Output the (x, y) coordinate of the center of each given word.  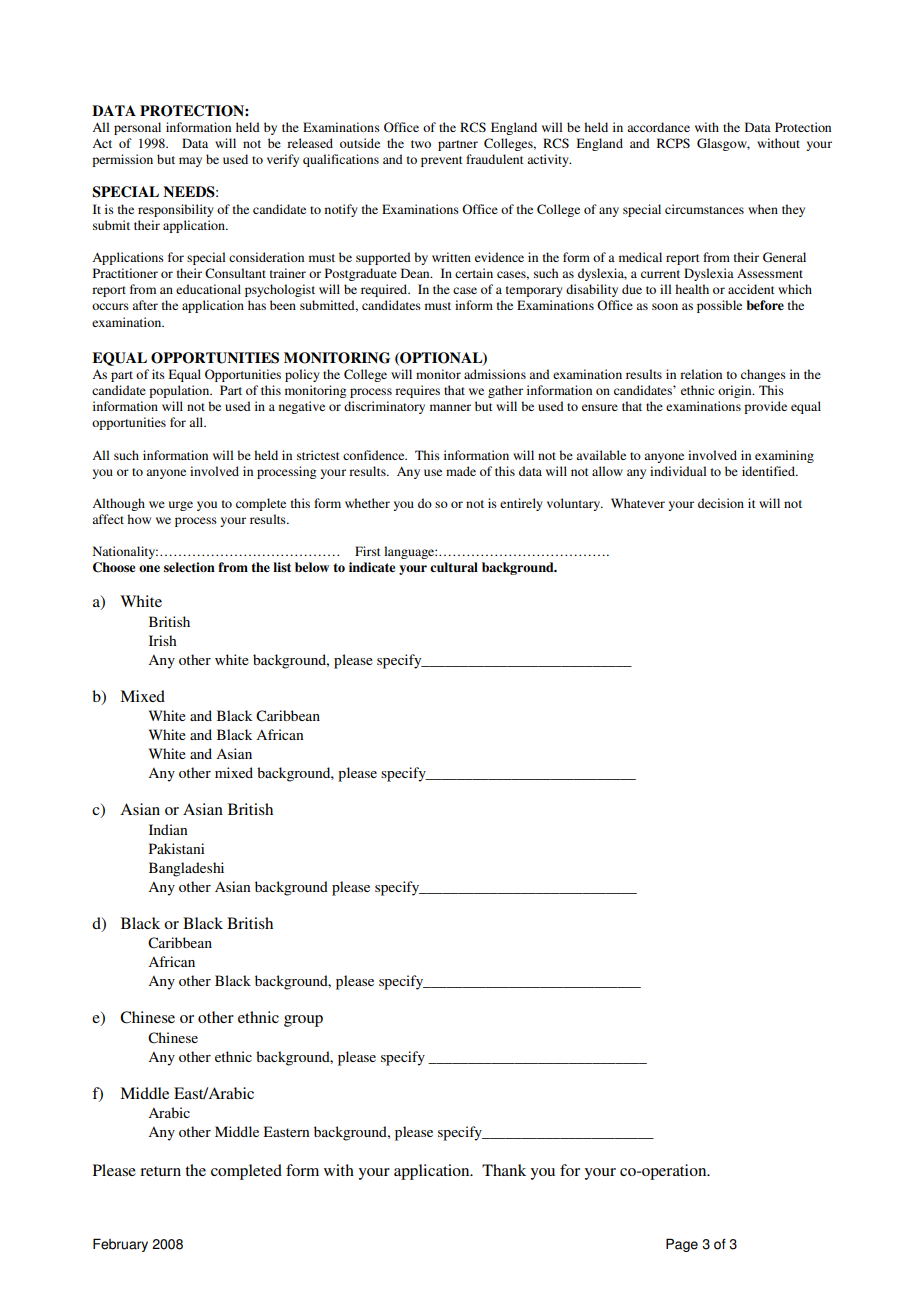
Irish (163, 640)
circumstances (704, 209)
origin (736, 391)
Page (682, 1245)
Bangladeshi (186, 869)
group (303, 1021)
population (180, 391)
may (190, 162)
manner (450, 407)
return (160, 1171)
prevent (442, 161)
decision (721, 503)
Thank (504, 1170)
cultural (454, 567)
